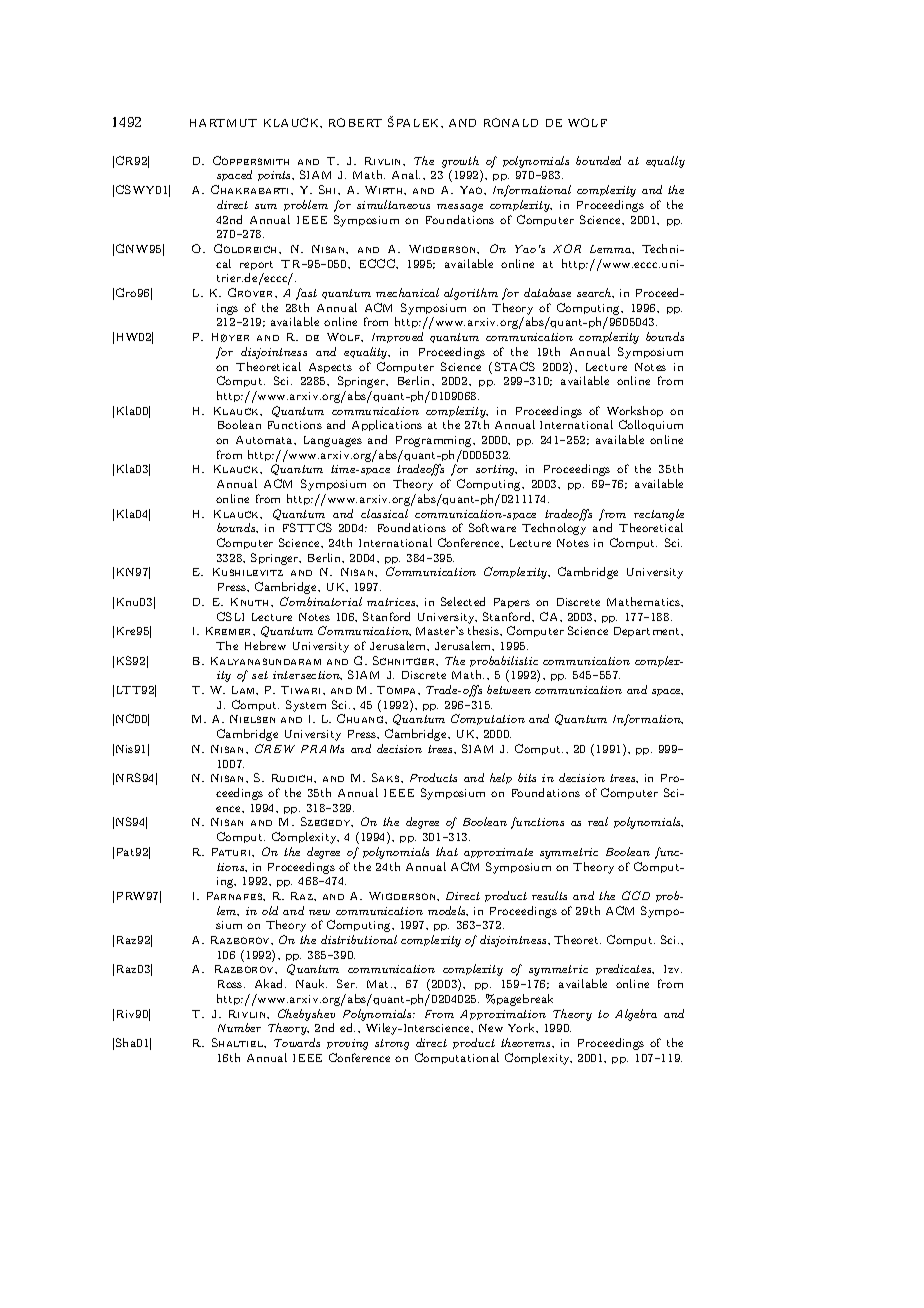  Describe the element at coordinates (306, 1015) in the image. I see `Chebyshev` at that location.
